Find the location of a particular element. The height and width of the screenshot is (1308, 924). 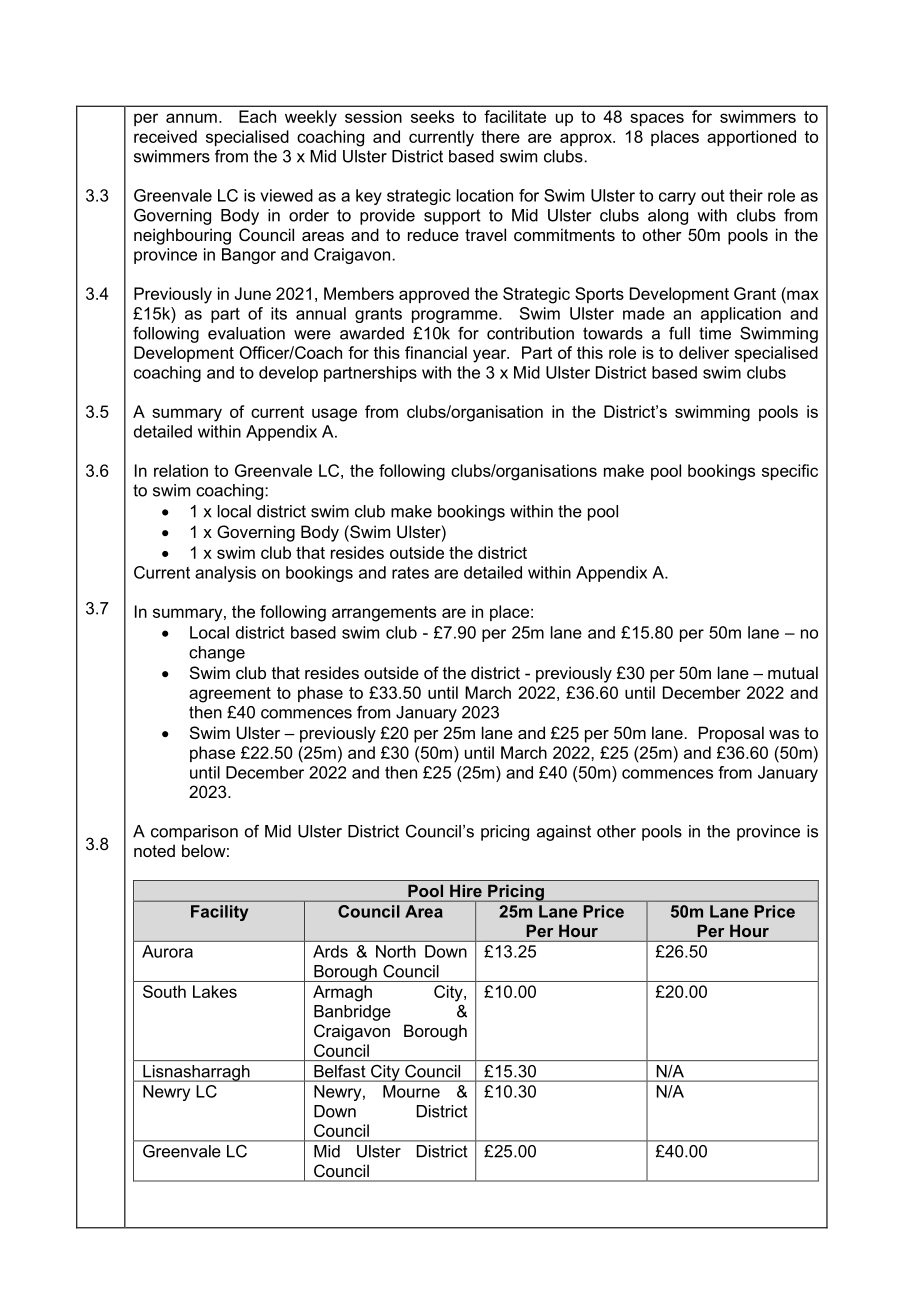

agreement is located at coordinates (230, 695).
